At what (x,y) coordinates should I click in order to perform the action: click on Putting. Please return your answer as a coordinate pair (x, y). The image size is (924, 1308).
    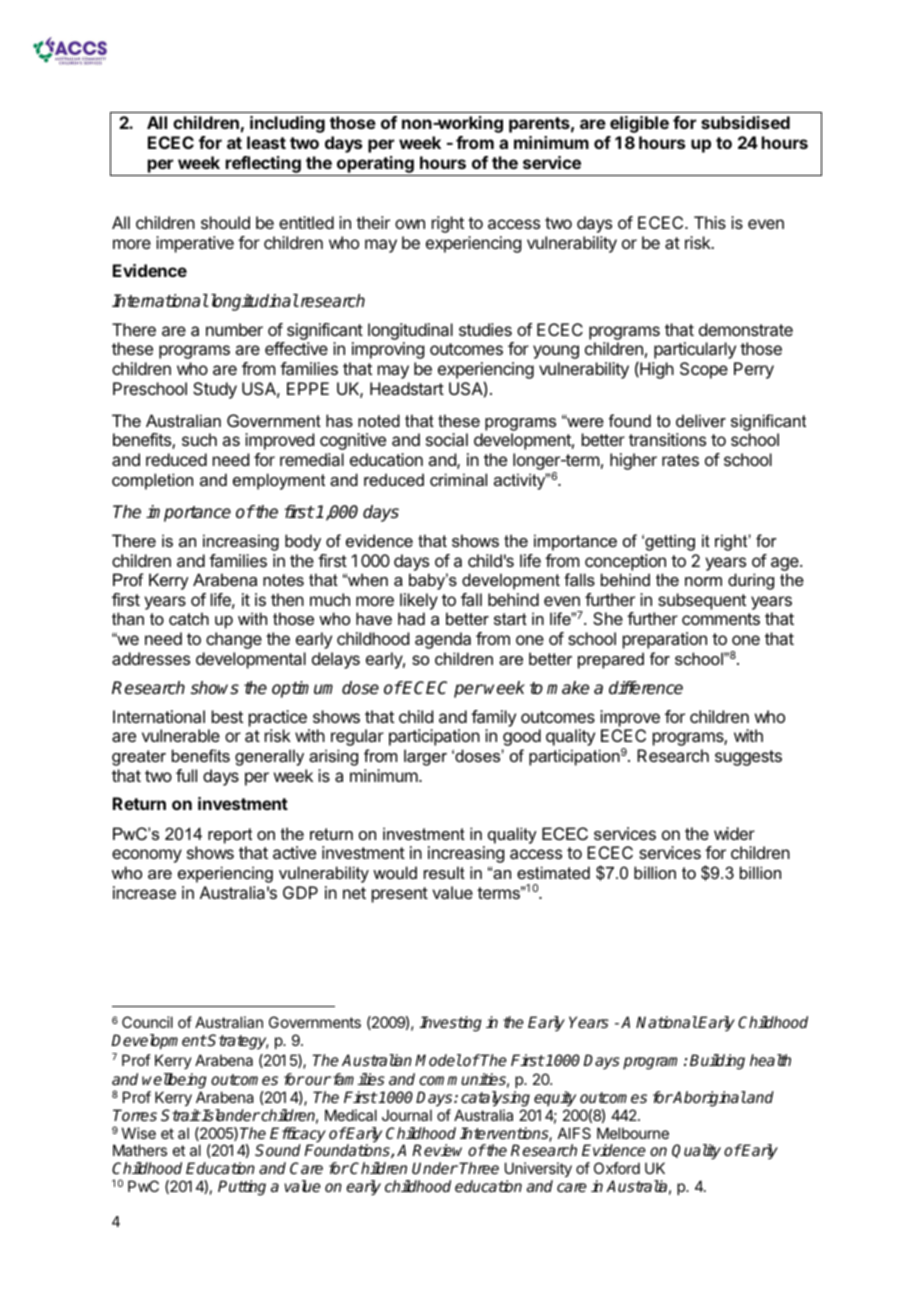
    Looking at the image, I should click on (242, 1188).
